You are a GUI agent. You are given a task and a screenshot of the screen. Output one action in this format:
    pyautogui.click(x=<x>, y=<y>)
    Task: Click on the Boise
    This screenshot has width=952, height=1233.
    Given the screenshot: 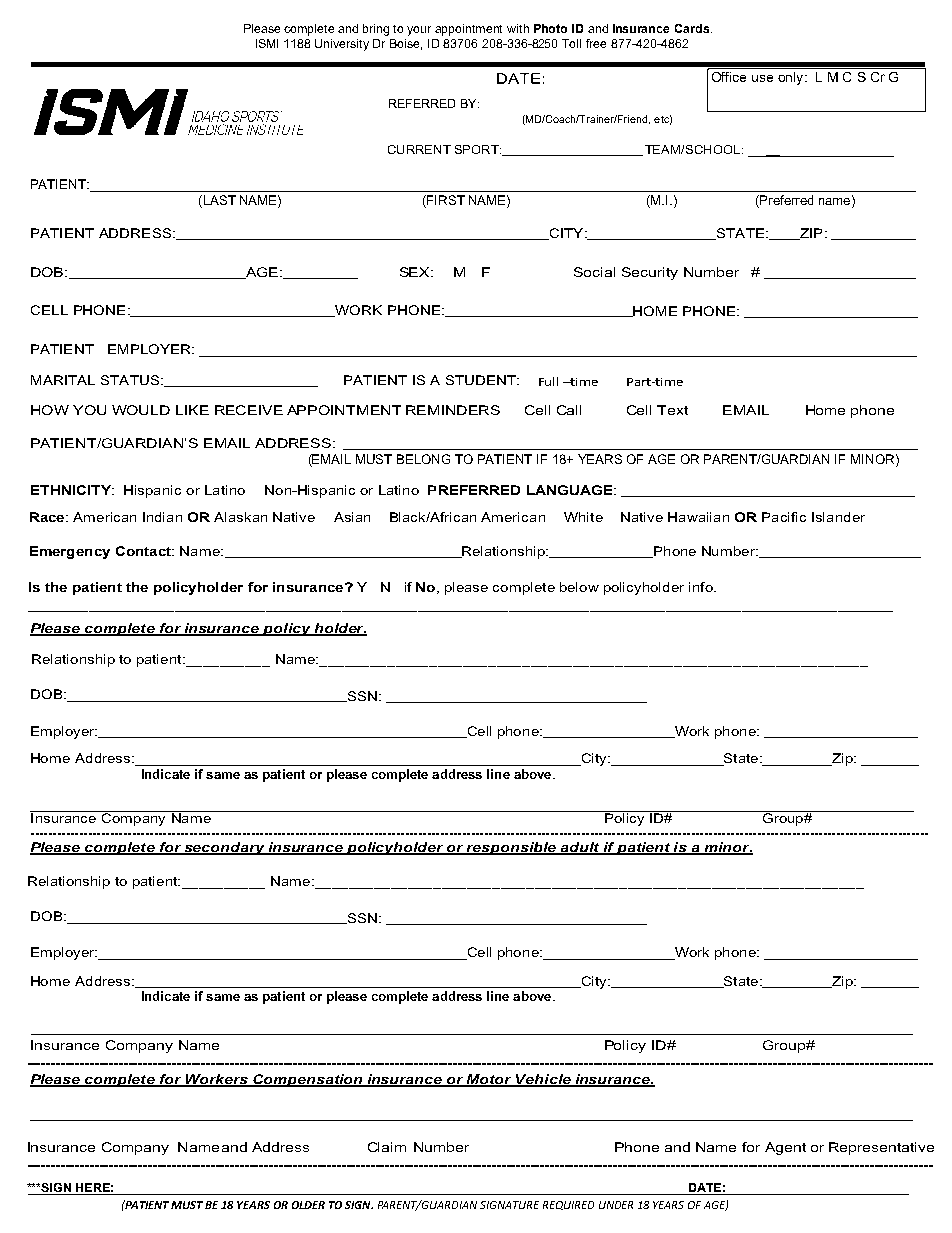 What is the action you would take?
    pyautogui.click(x=406, y=44)
